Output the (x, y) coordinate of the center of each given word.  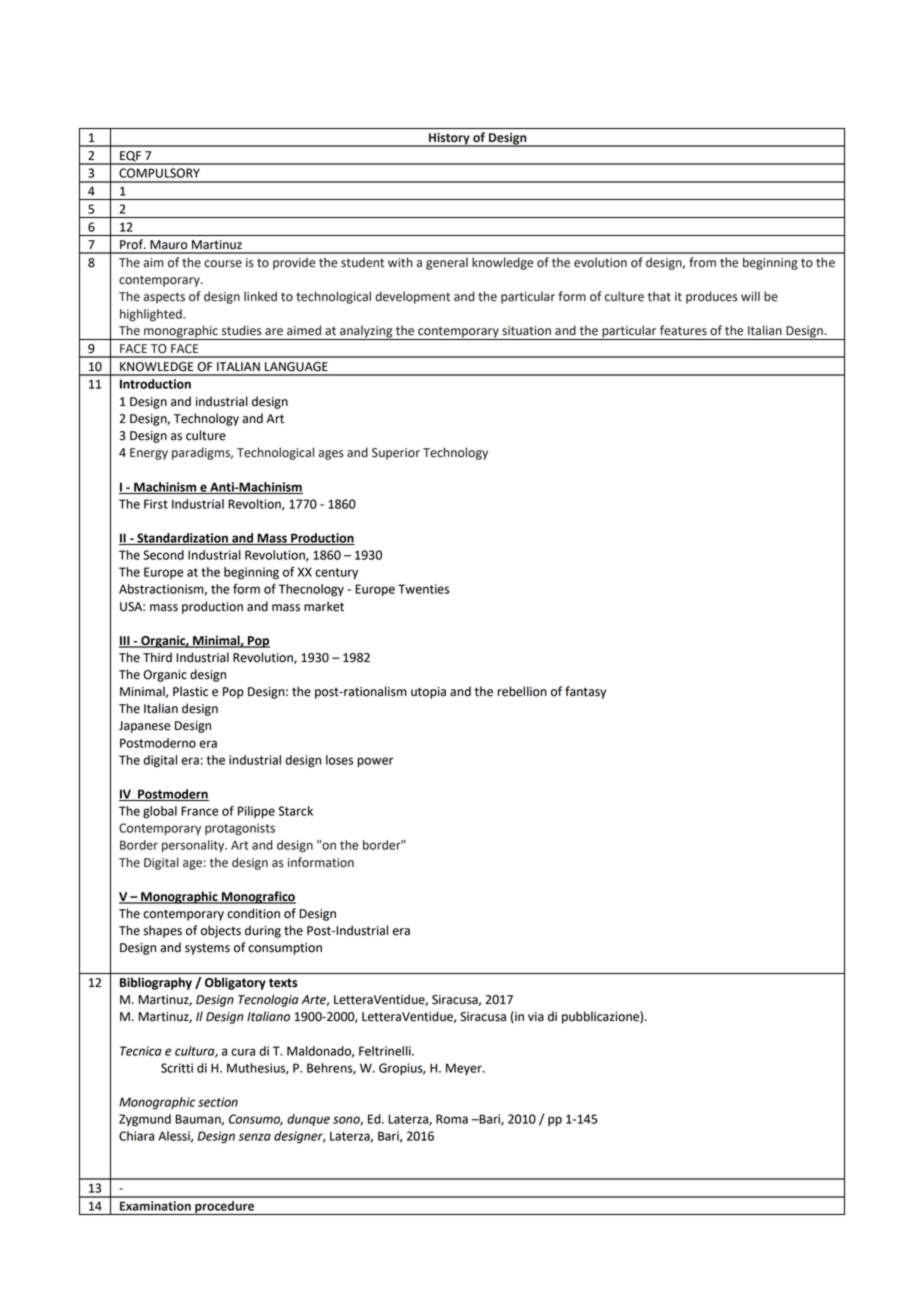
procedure (224, 1208)
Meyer (465, 1069)
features (683, 330)
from (702, 262)
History (449, 140)
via (536, 1017)
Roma (452, 1119)
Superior (396, 454)
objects (221, 931)
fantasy (585, 692)
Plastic (190, 691)
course (223, 264)
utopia (428, 693)
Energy (149, 454)
